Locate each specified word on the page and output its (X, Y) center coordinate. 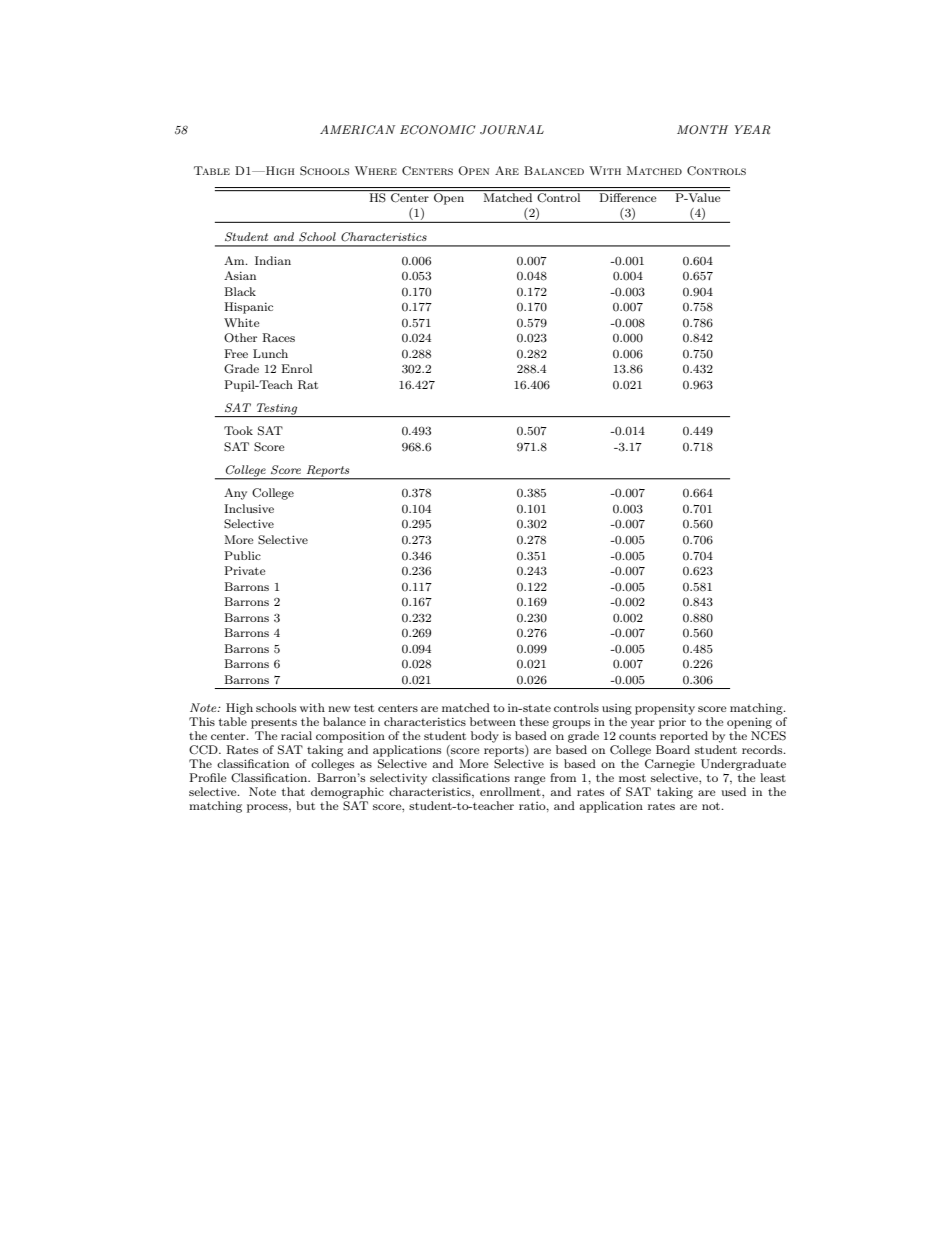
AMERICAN (357, 130)
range (530, 780)
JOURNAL (512, 130)
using (617, 709)
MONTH (702, 130)
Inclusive (249, 508)
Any (235, 494)
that (293, 791)
